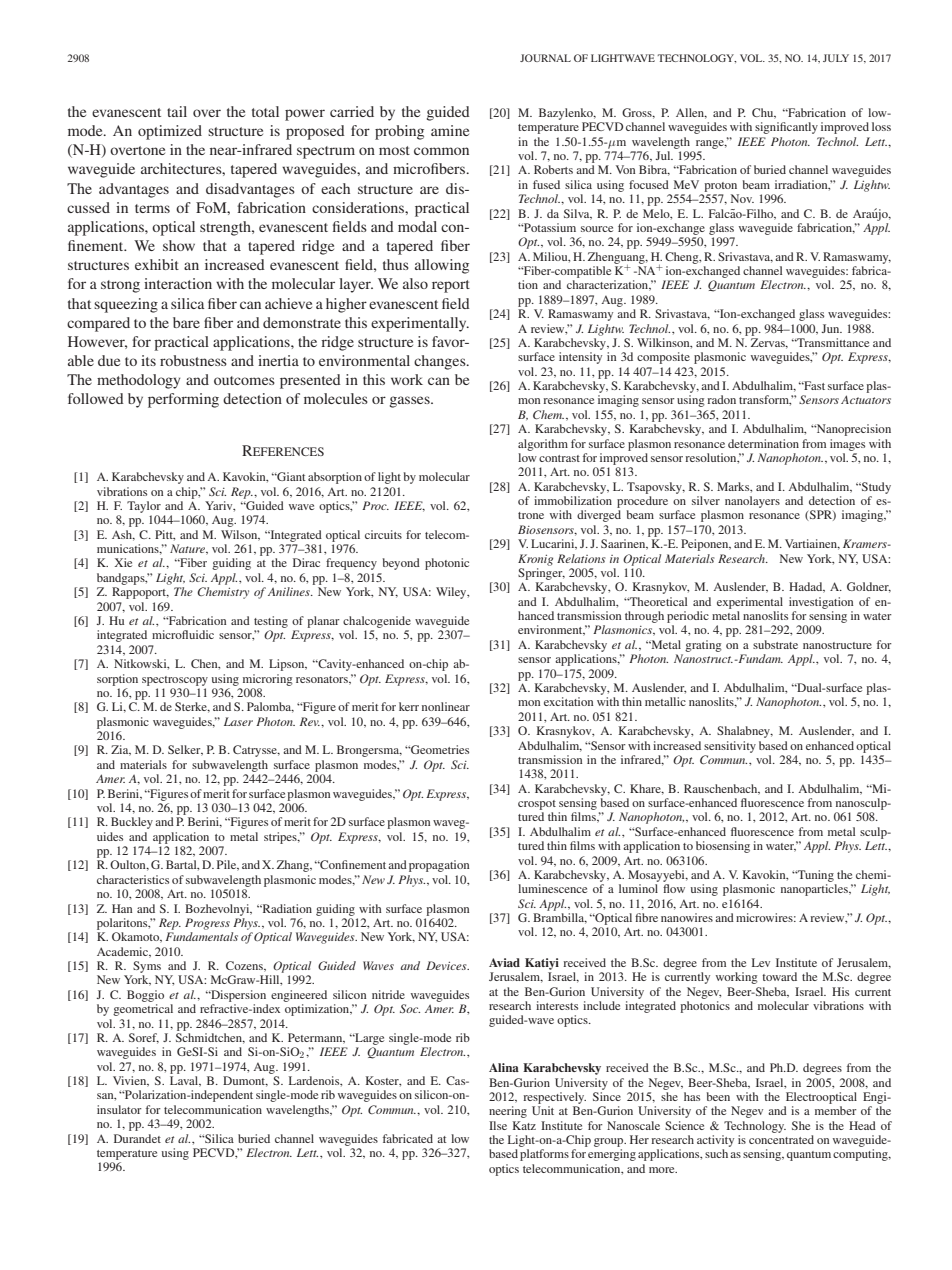  What do you see at coordinates (847, 445) in the document?
I see `images` at bounding box center [847, 445].
